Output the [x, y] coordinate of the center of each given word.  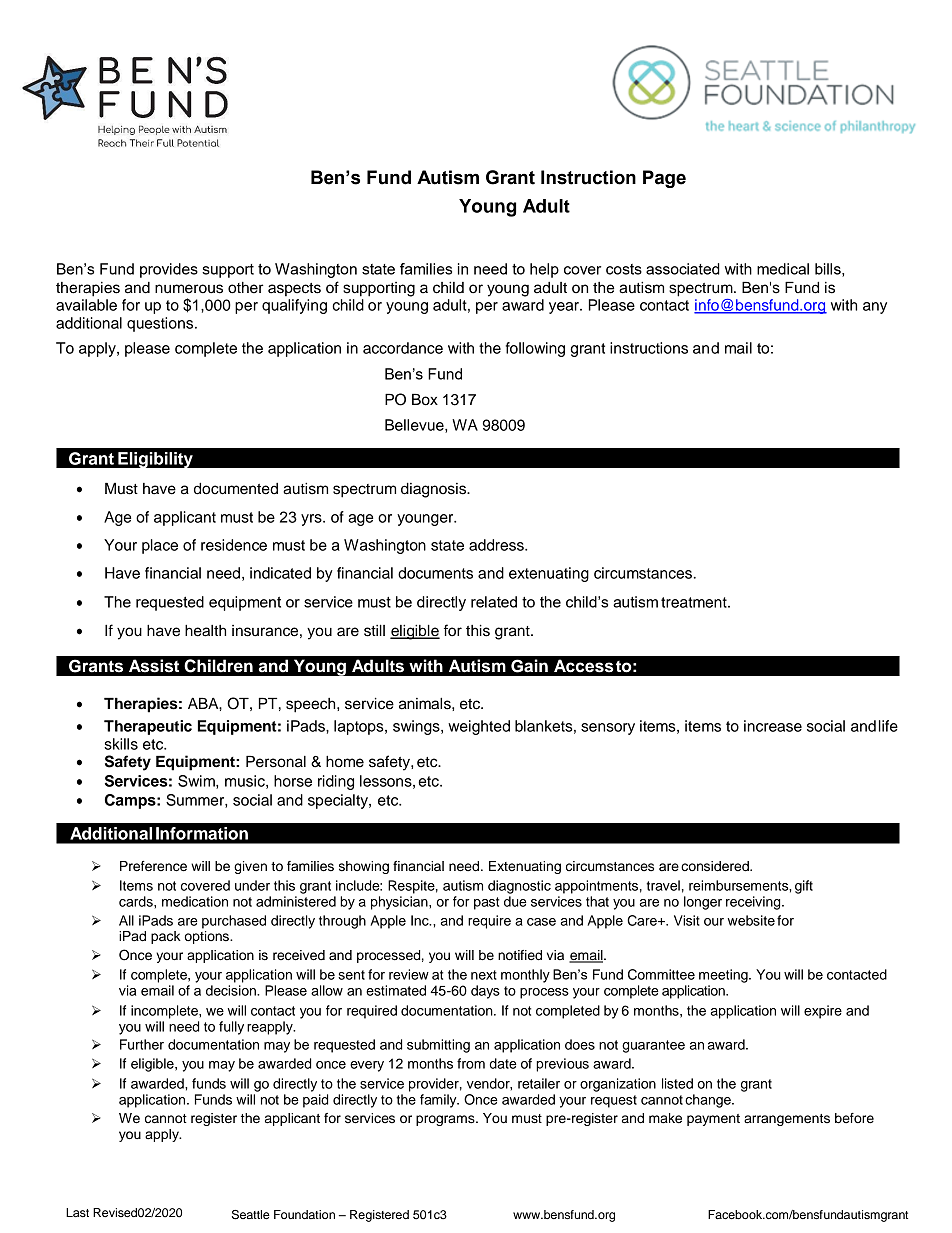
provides [169, 270]
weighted [479, 727]
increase [773, 726]
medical [783, 269]
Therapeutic [148, 727]
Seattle [251, 1215]
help [544, 270]
